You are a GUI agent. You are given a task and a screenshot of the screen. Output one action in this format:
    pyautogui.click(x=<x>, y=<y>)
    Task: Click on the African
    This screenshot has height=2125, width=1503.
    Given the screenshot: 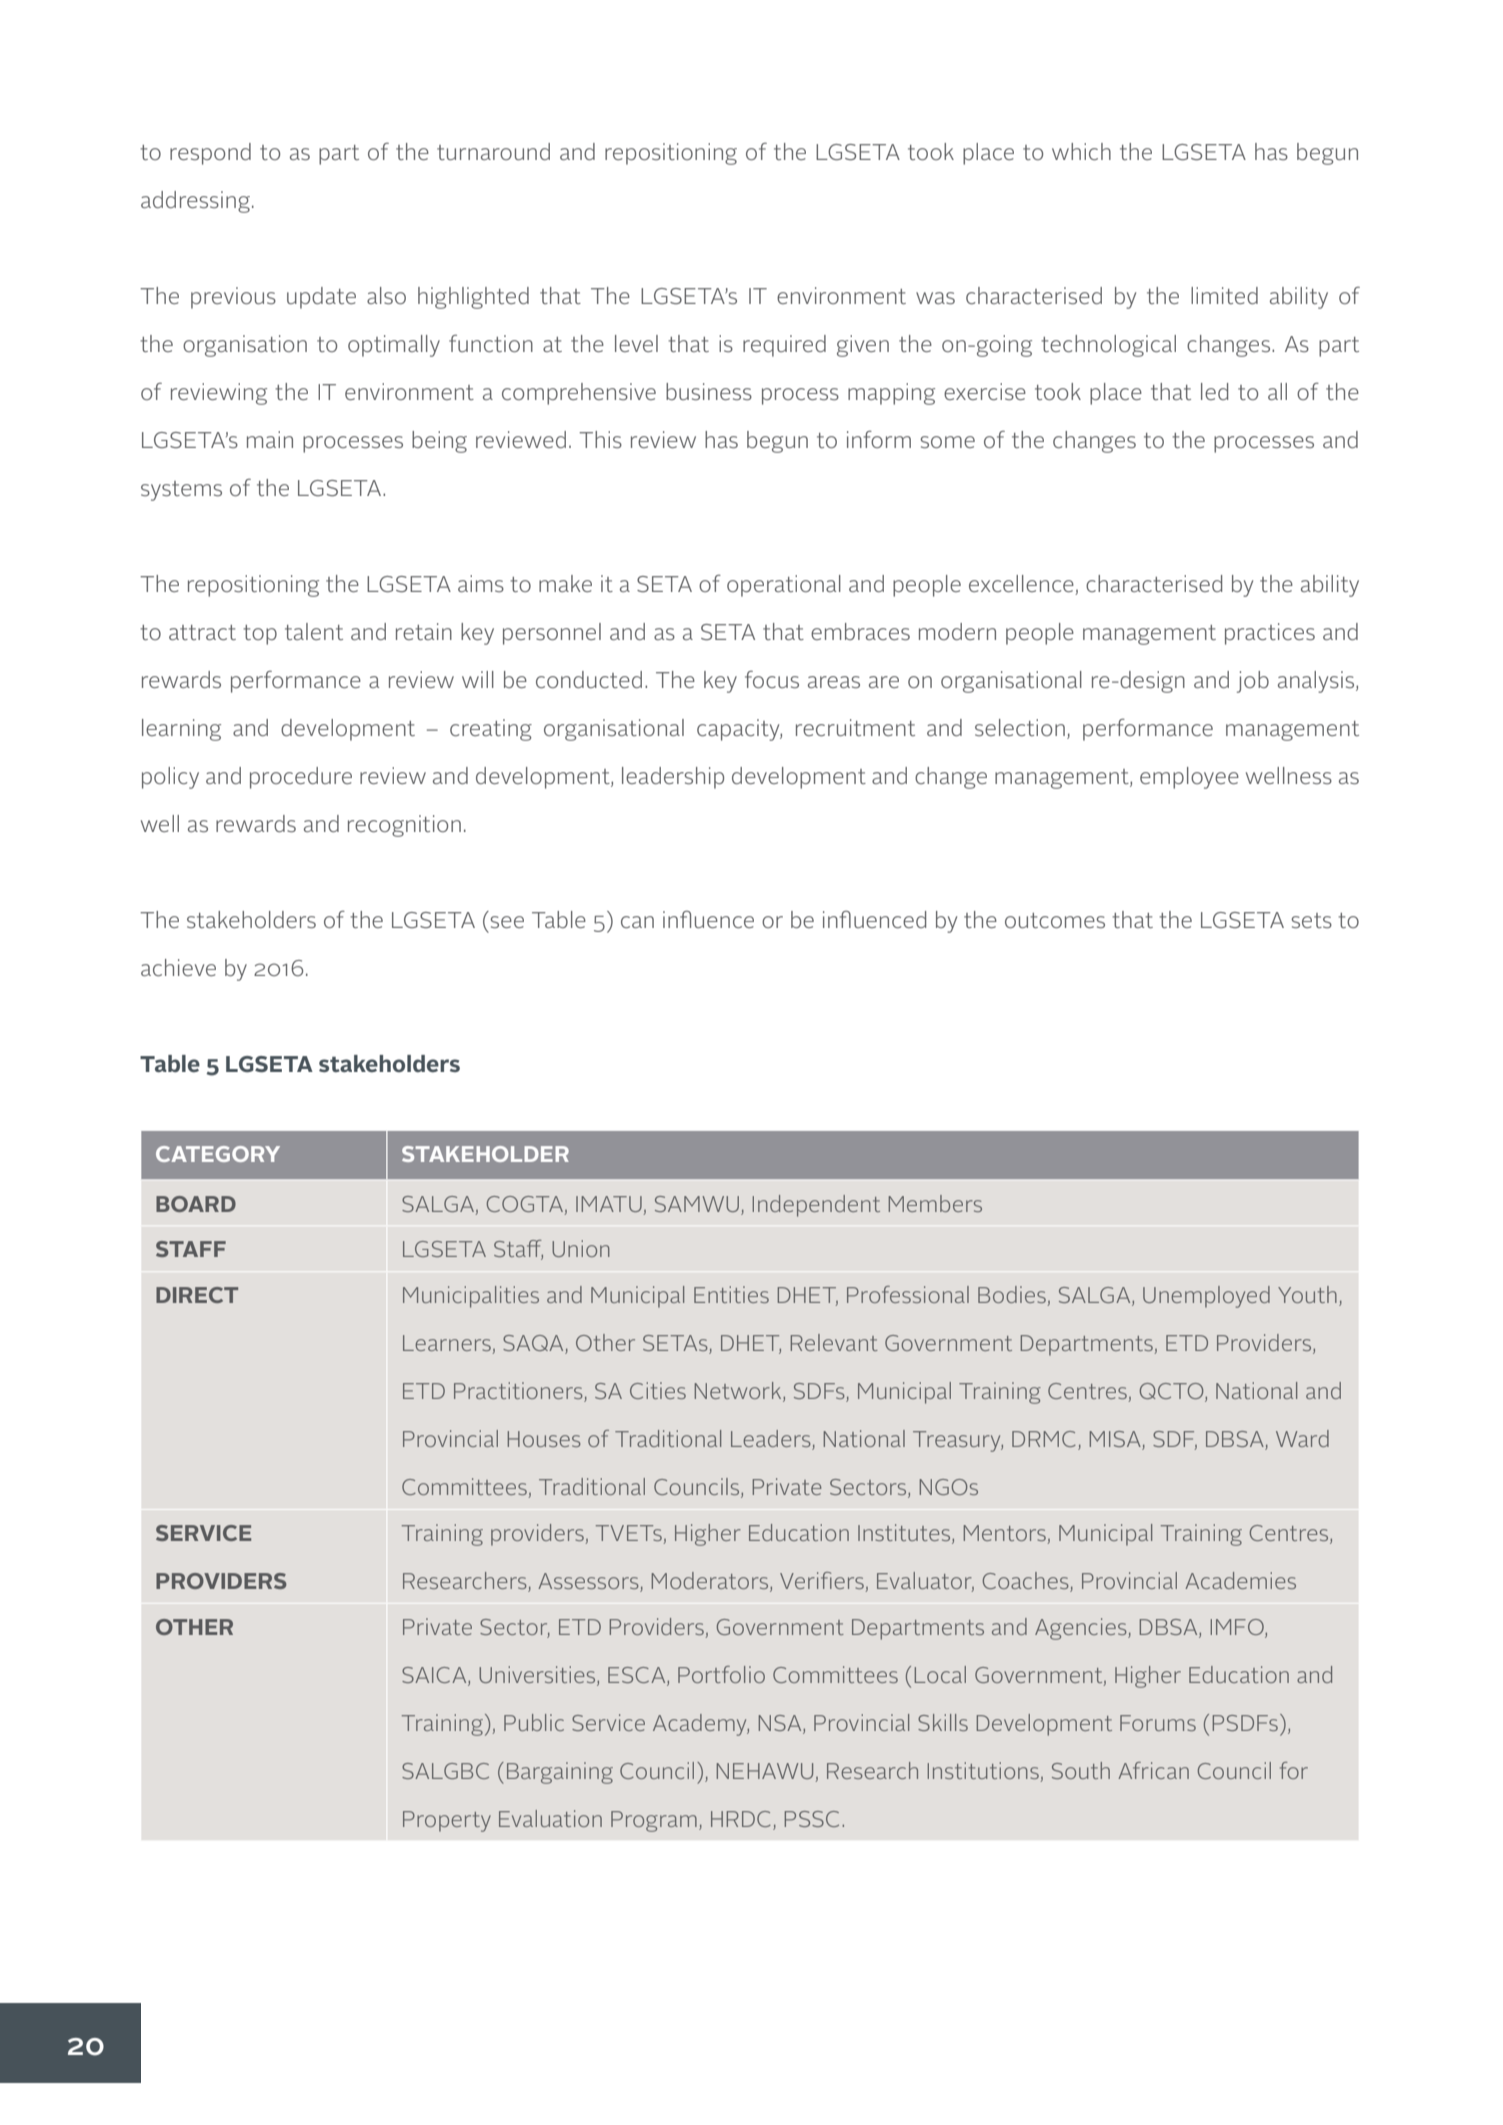 What is the action you would take?
    pyautogui.click(x=1153, y=1770)
